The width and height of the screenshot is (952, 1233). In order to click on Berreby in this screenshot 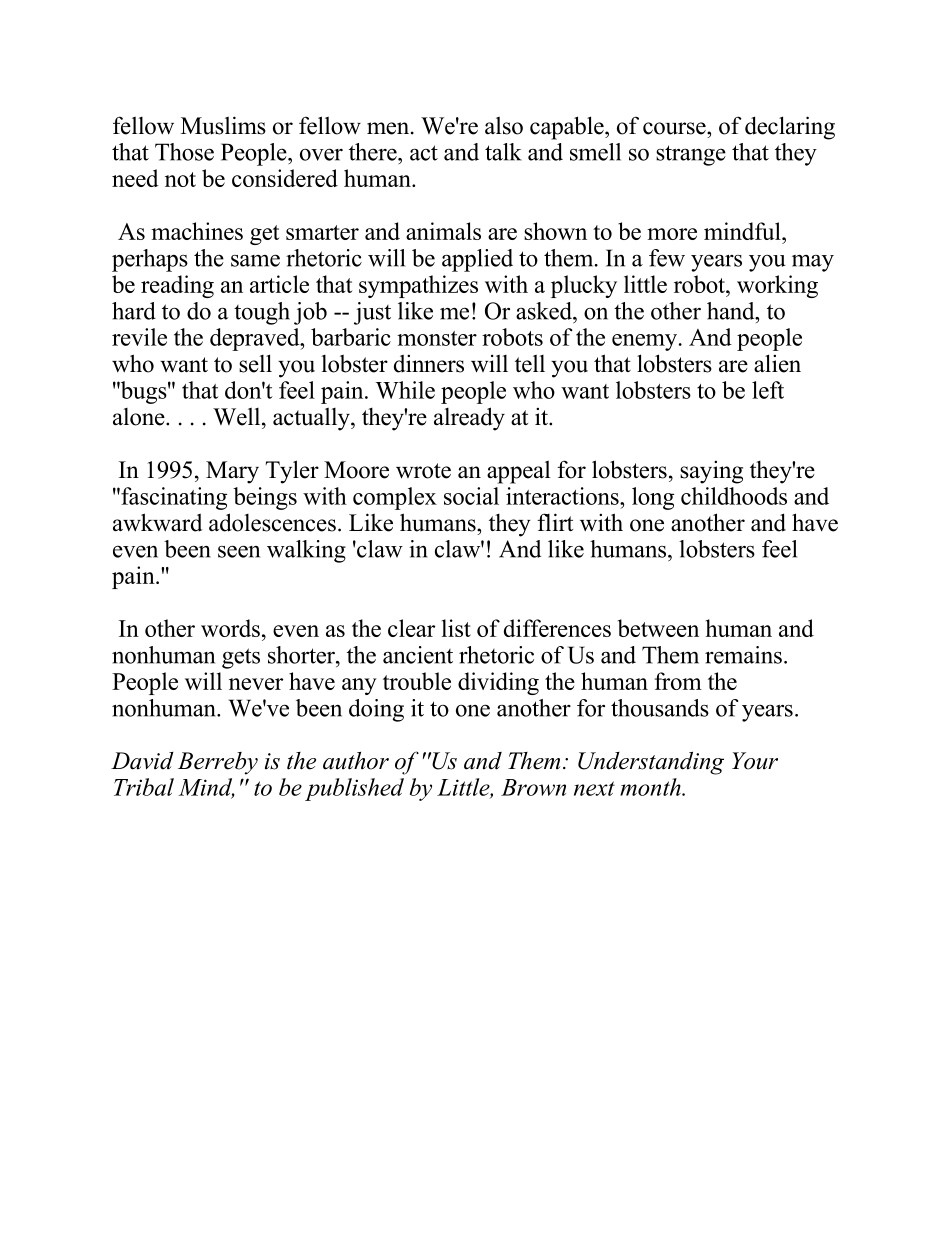, I will do `click(218, 763)`.
